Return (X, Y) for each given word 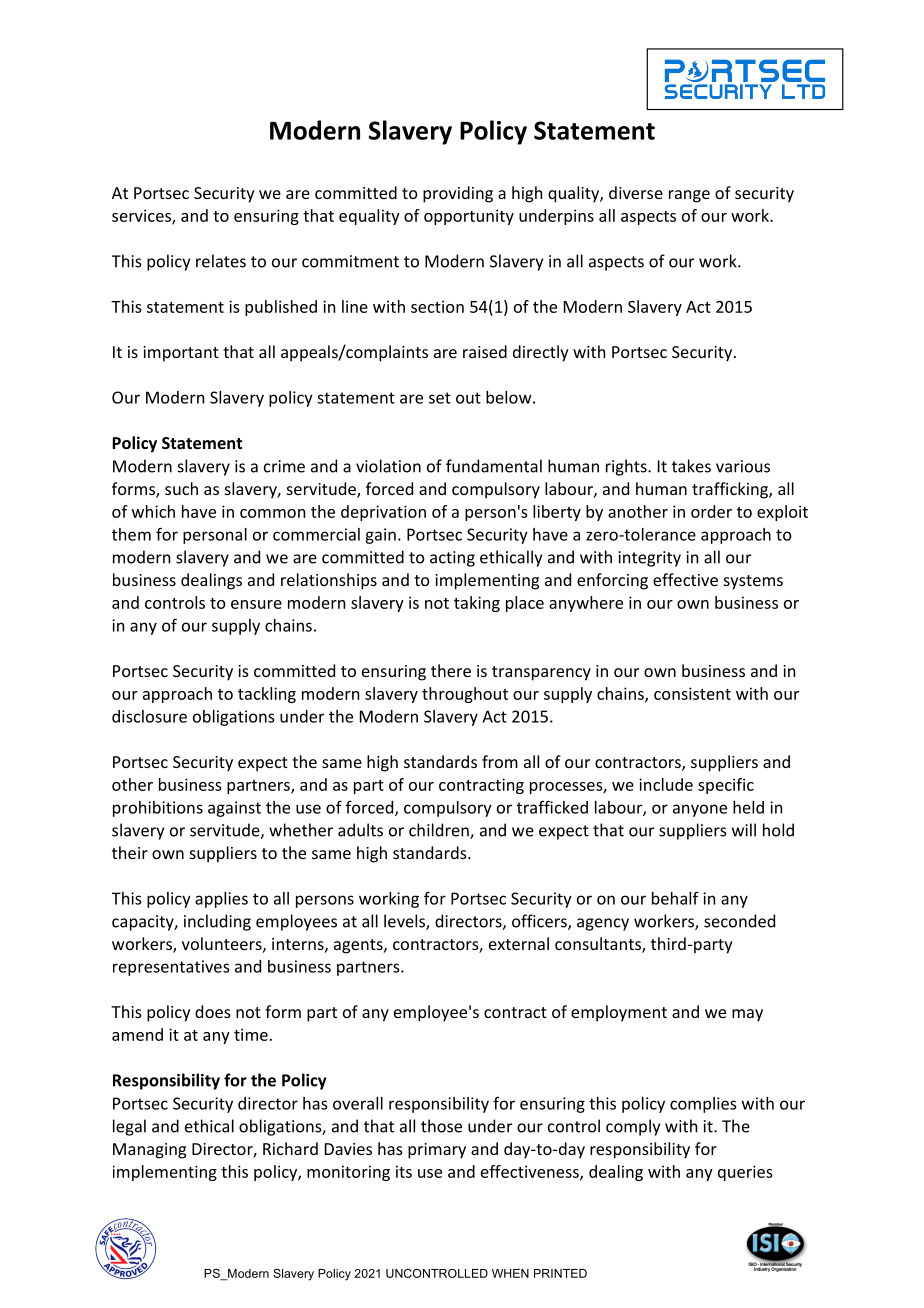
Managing (149, 1151)
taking (477, 604)
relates (221, 261)
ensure (256, 604)
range (689, 196)
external (519, 943)
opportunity (469, 217)
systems (753, 582)
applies (221, 900)
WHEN (510, 1273)
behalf (675, 898)
